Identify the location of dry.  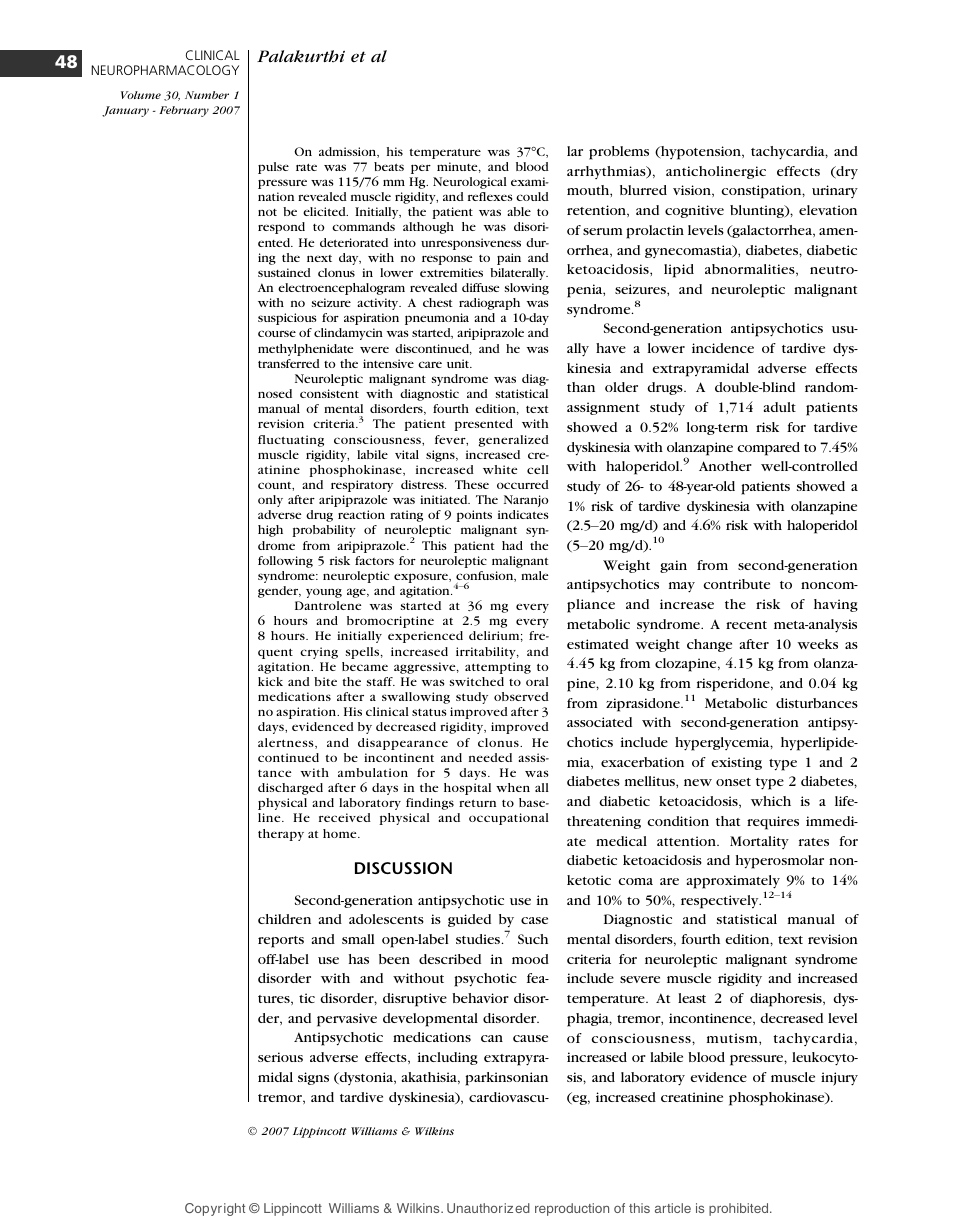
(846, 173).
